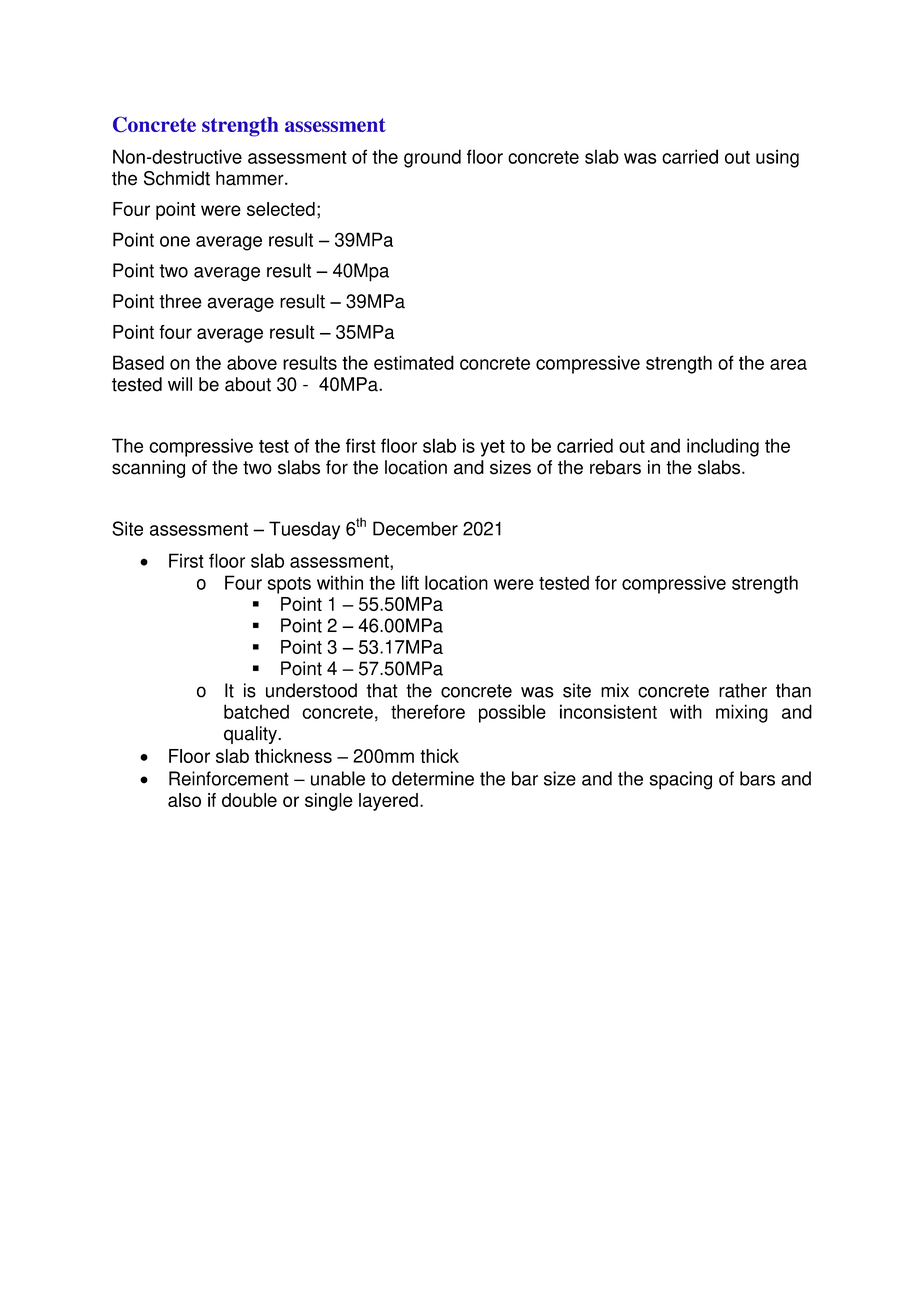 The height and width of the page is (1308, 924). I want to click on ground, so click(432, 158).
